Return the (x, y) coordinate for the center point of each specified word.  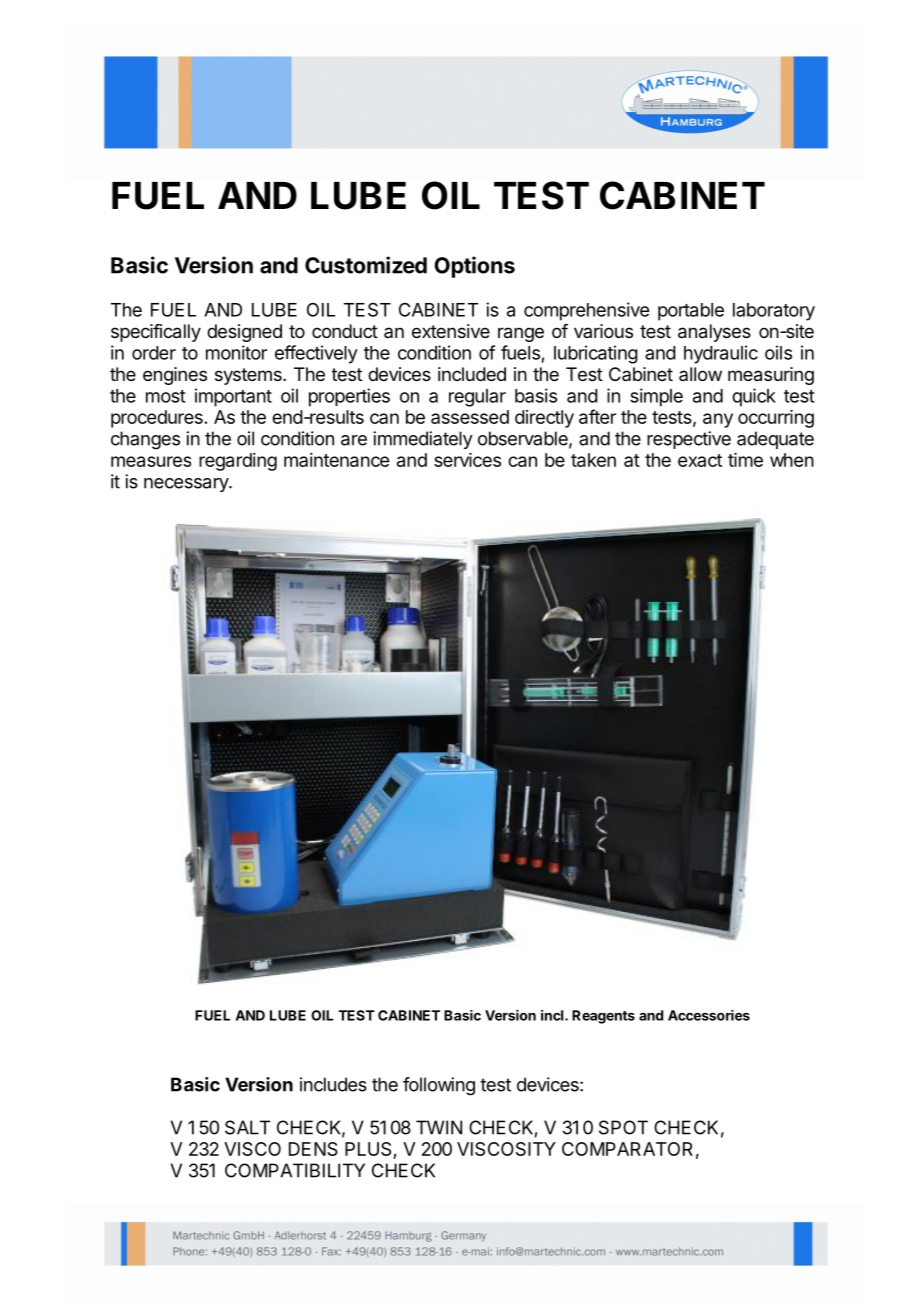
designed (244, 333)
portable (691, 312)
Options (474, 267)
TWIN (439, 1127)
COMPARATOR (627, 1149)
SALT (247, 1127)
